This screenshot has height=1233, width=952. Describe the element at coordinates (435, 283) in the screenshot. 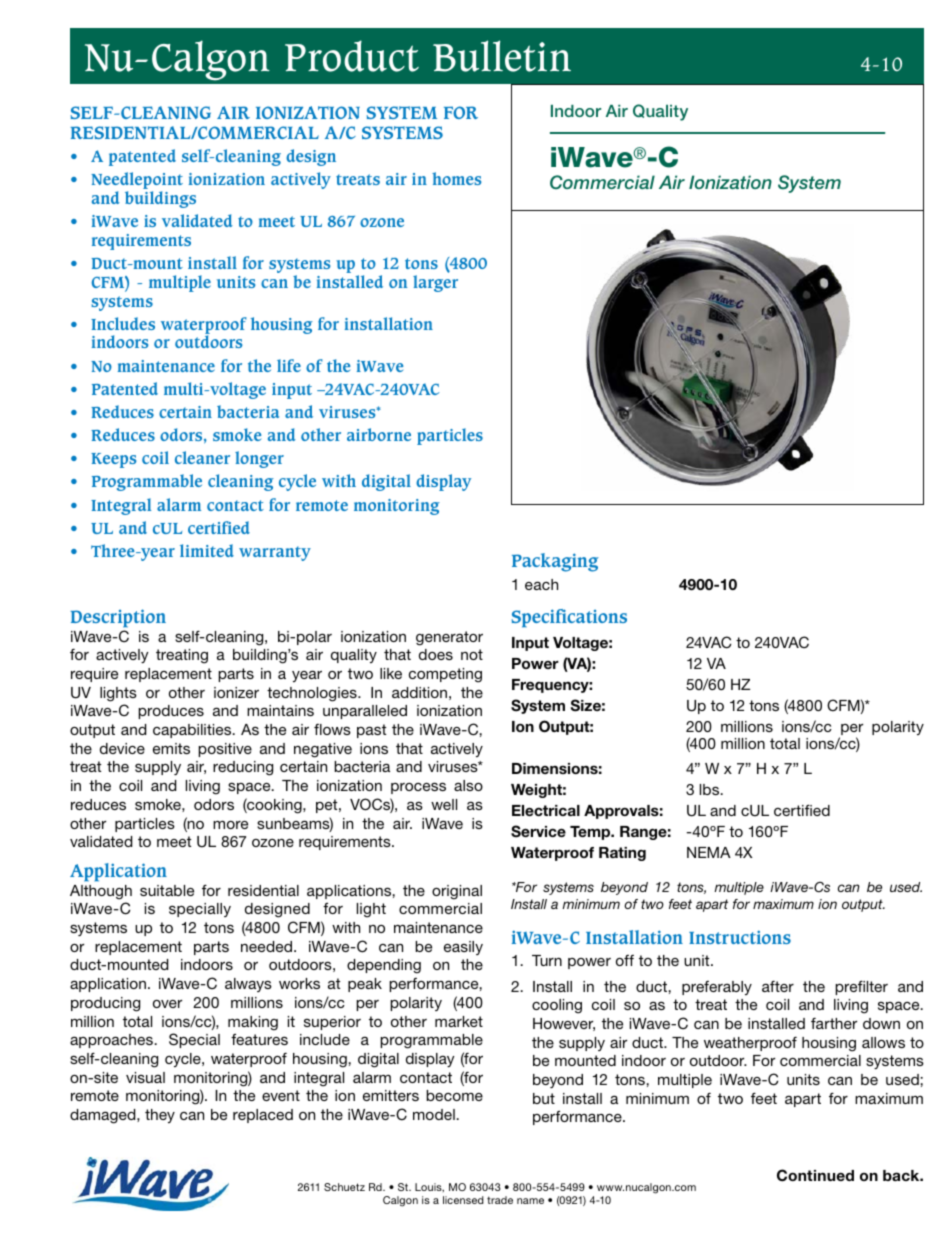

I see `larger` at that location.
